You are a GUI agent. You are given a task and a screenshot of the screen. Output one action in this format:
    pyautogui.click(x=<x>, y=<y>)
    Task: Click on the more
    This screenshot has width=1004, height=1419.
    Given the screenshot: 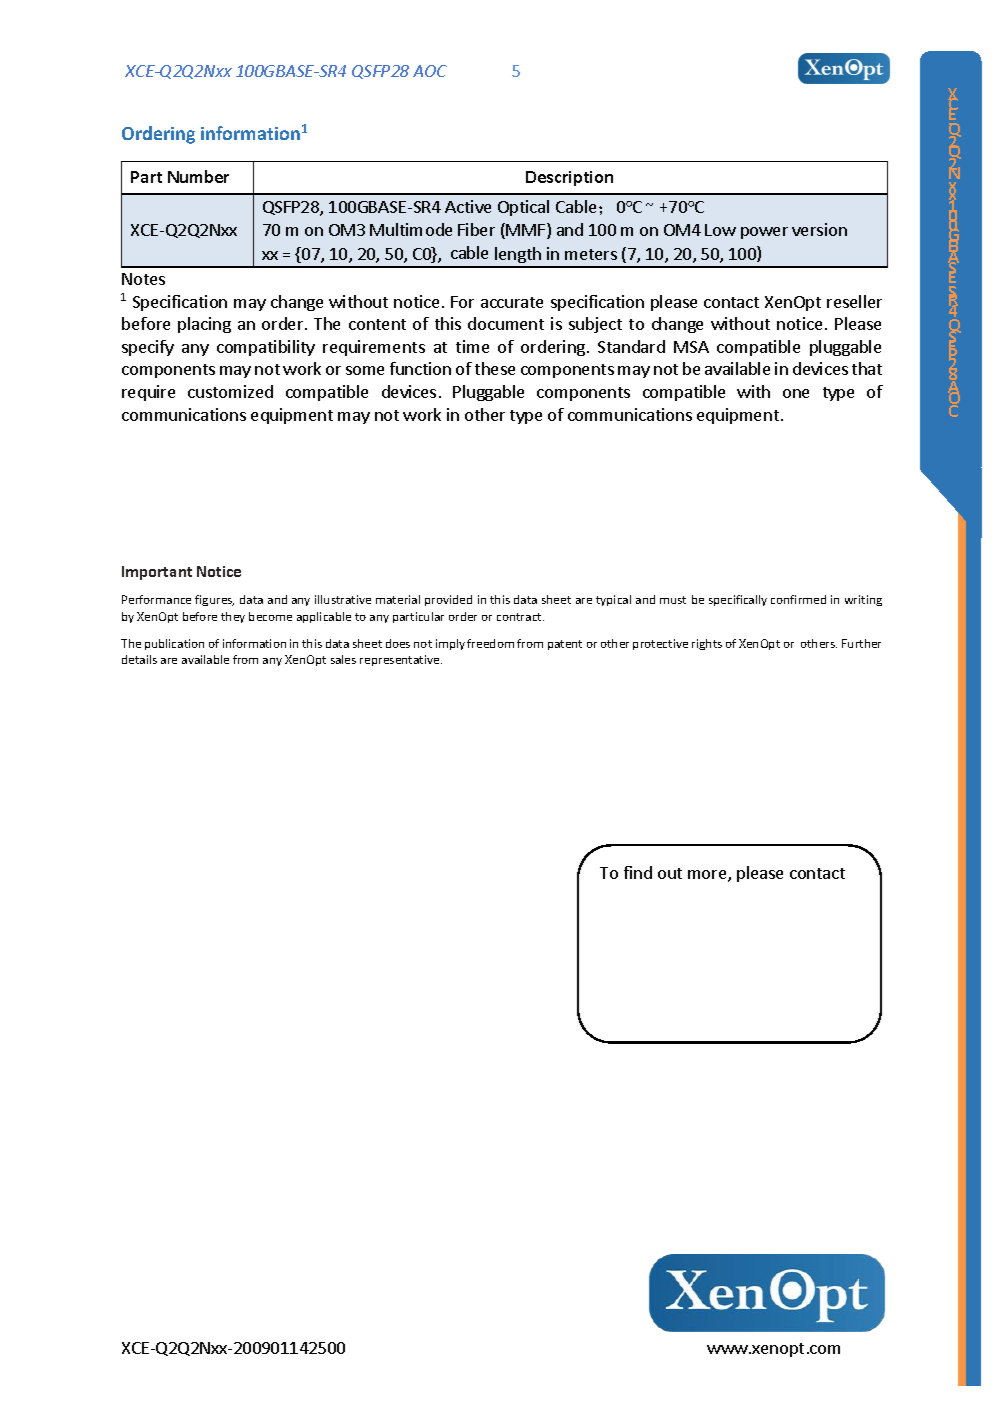 What is the action you would take?
    pyautogui.click(x=708, y=876)
